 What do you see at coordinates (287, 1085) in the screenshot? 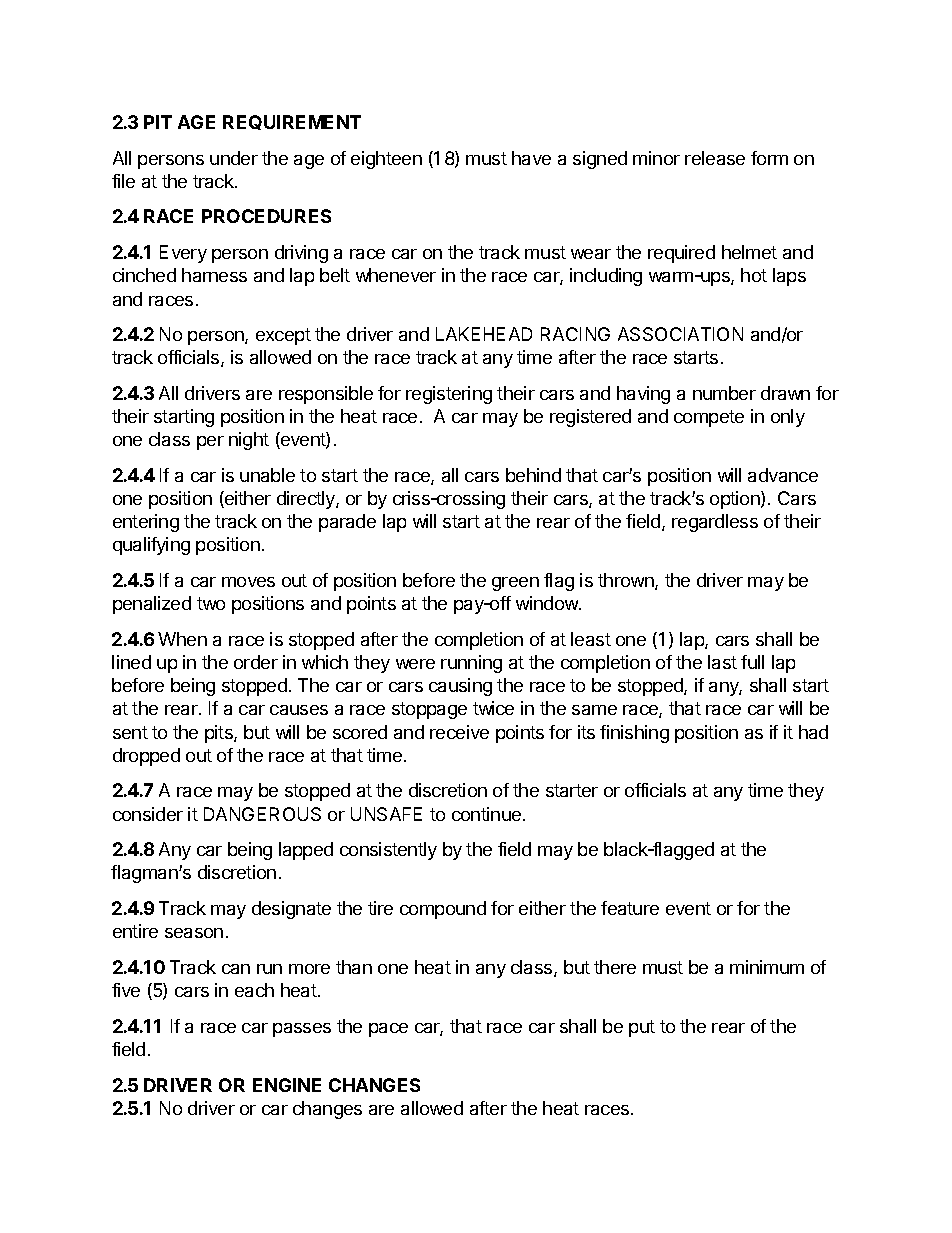
I see `ENGINE` at bounding box center [287, 1085].
